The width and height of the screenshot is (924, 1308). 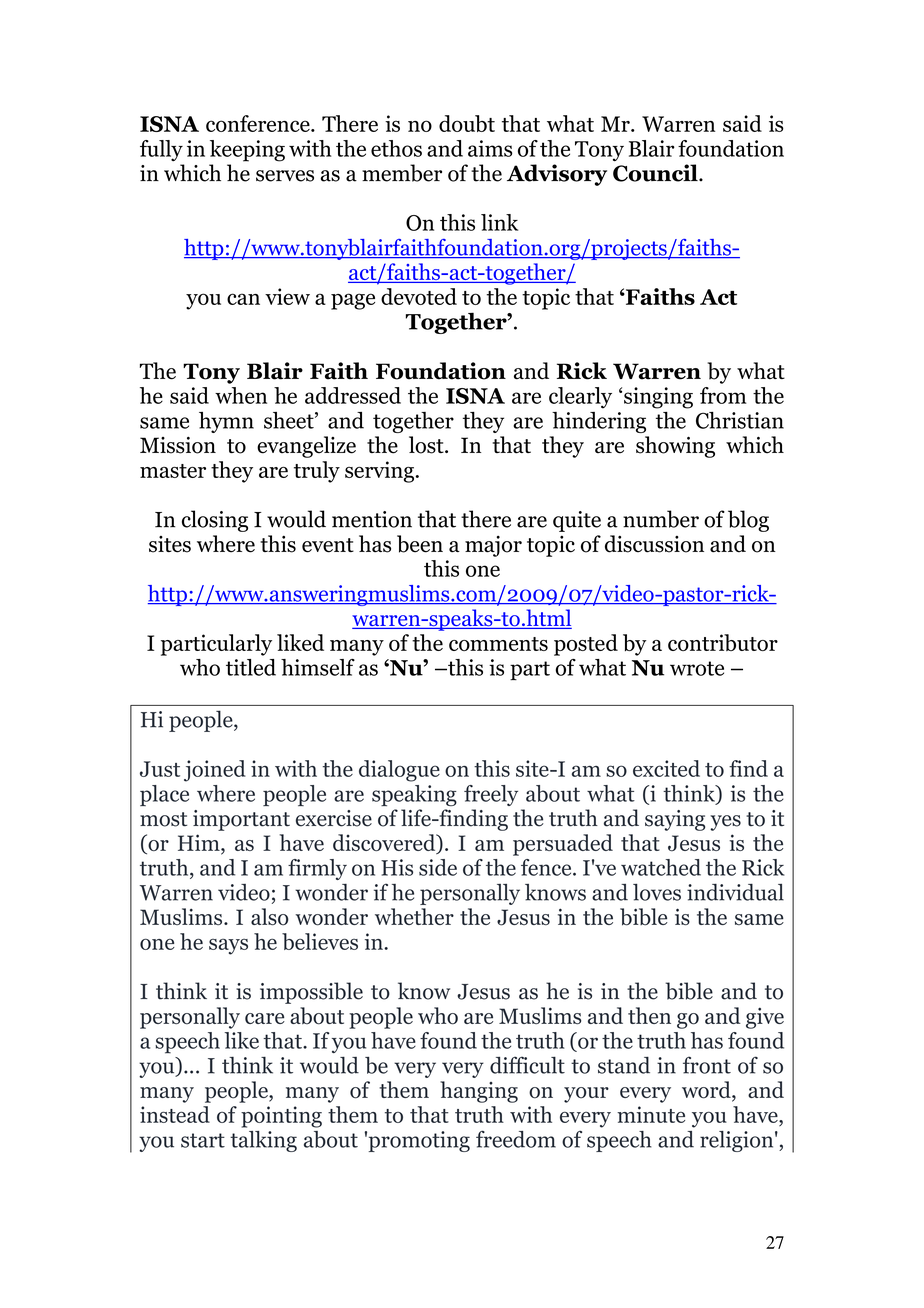 I want to click on start, so click(x=203, y=1140).
